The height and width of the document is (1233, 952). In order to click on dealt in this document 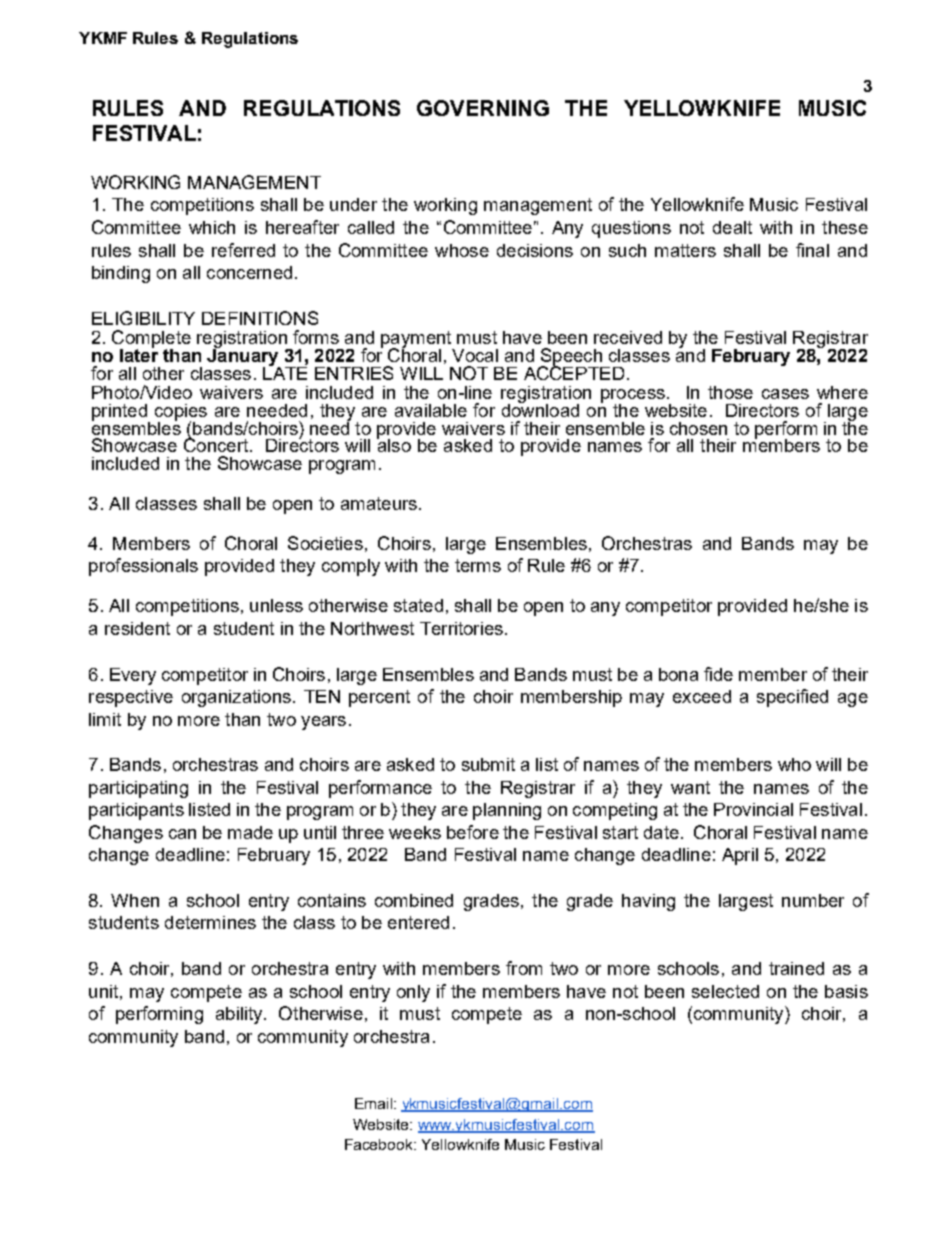, I will do `click(732, 227)`.
